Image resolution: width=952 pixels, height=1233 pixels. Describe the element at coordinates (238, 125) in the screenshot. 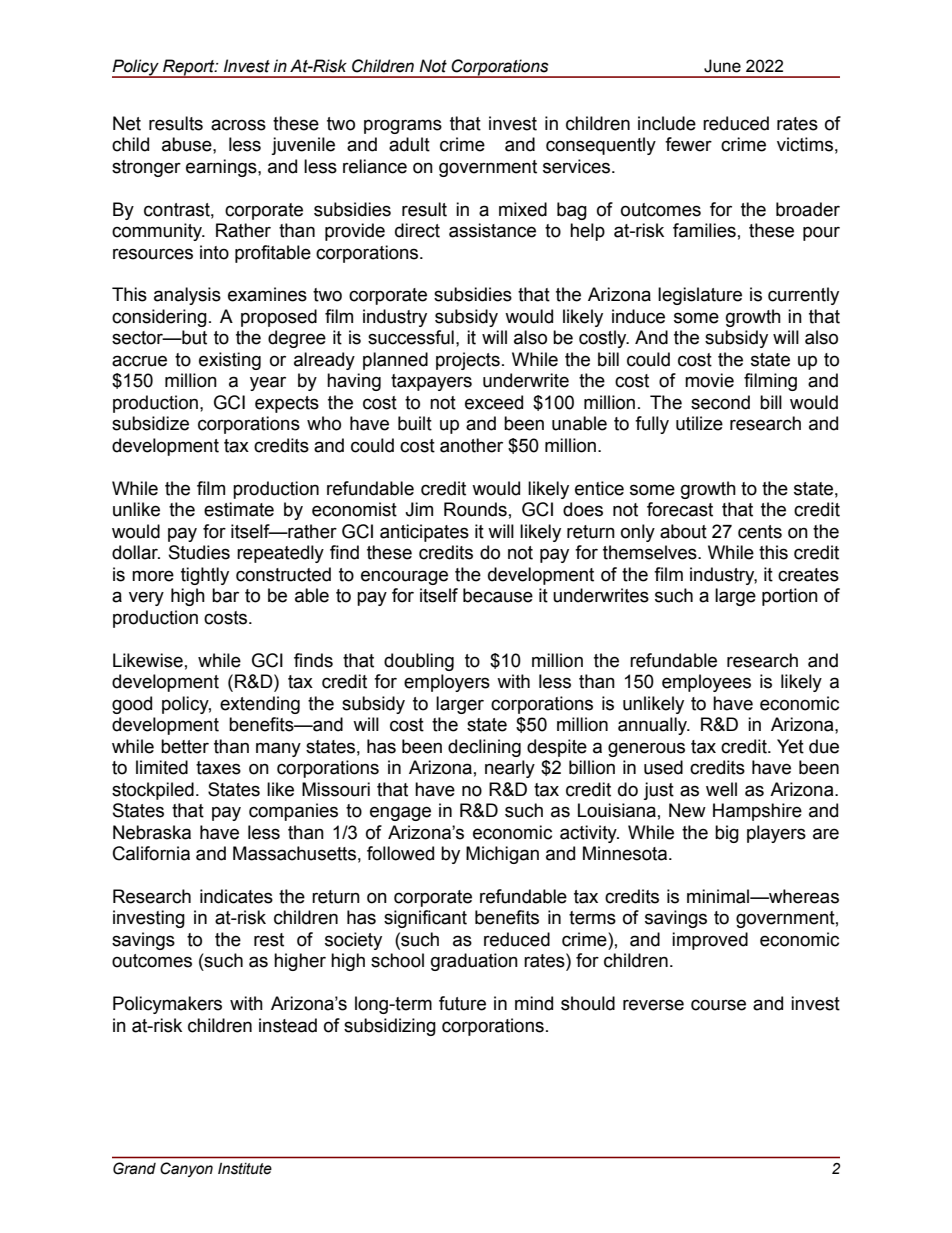

I see `across` at that location.
